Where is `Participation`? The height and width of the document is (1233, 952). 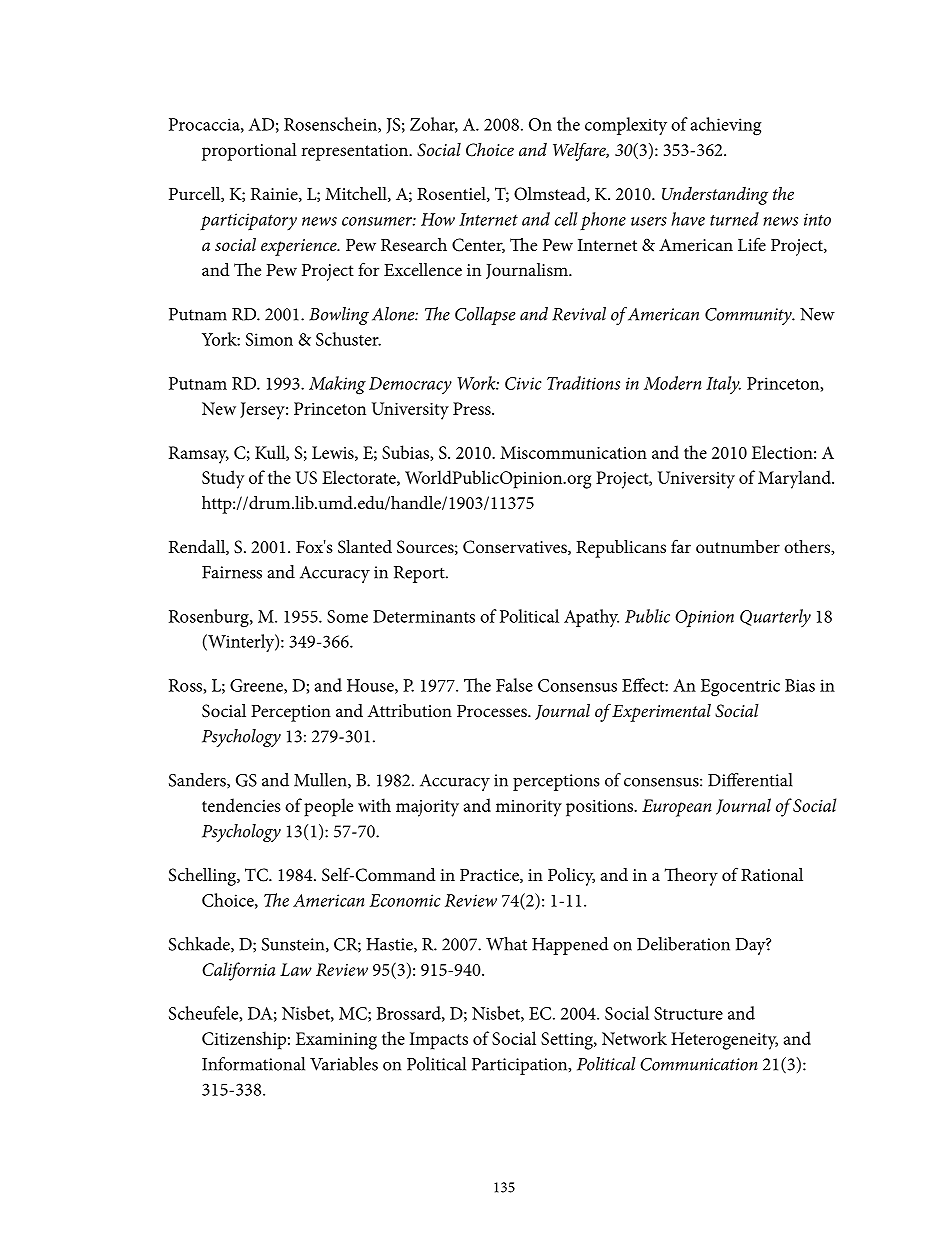
Participation is located at coordinates (521, 1066).
